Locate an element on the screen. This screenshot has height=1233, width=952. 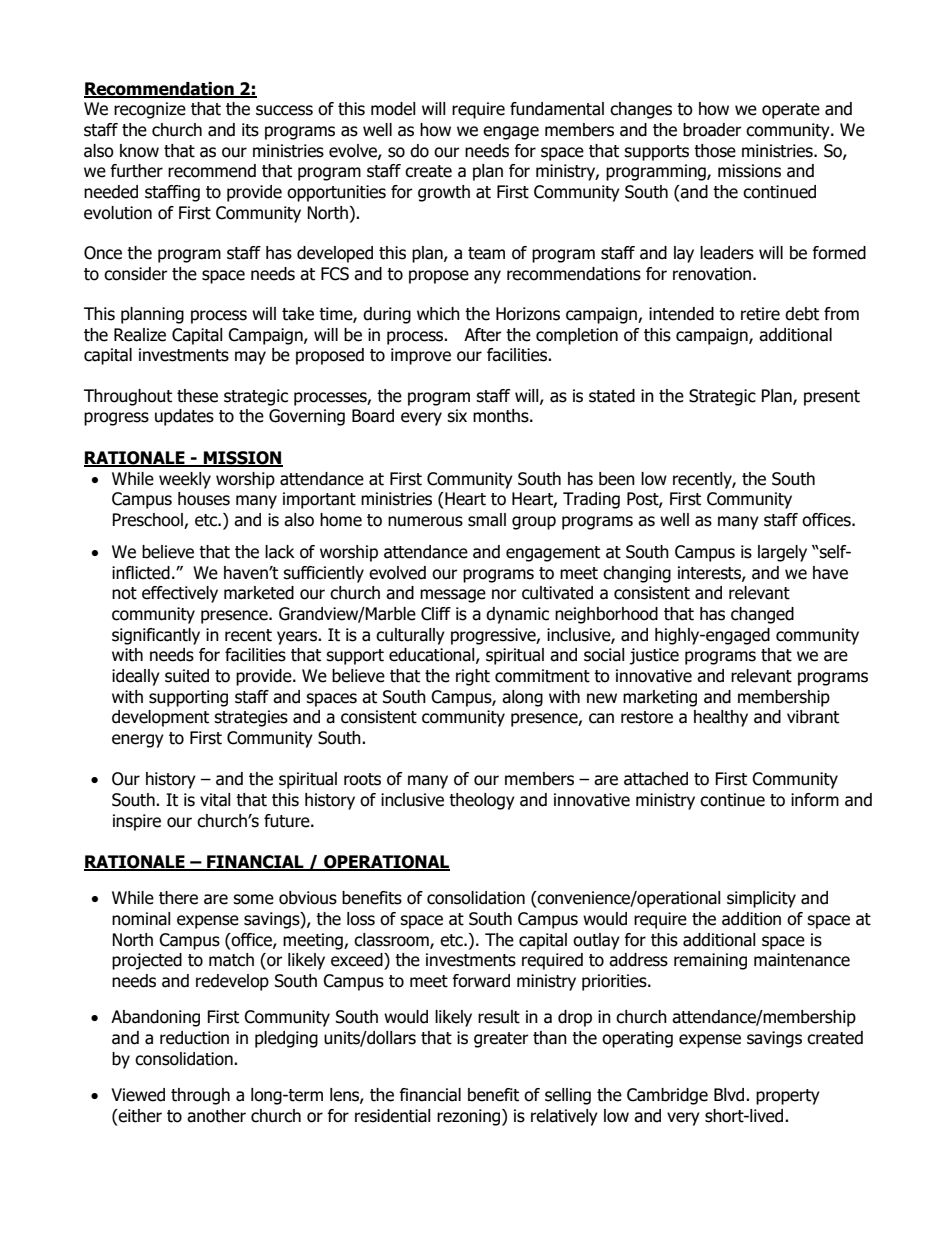
growth is located at coordinates (444, 193).
